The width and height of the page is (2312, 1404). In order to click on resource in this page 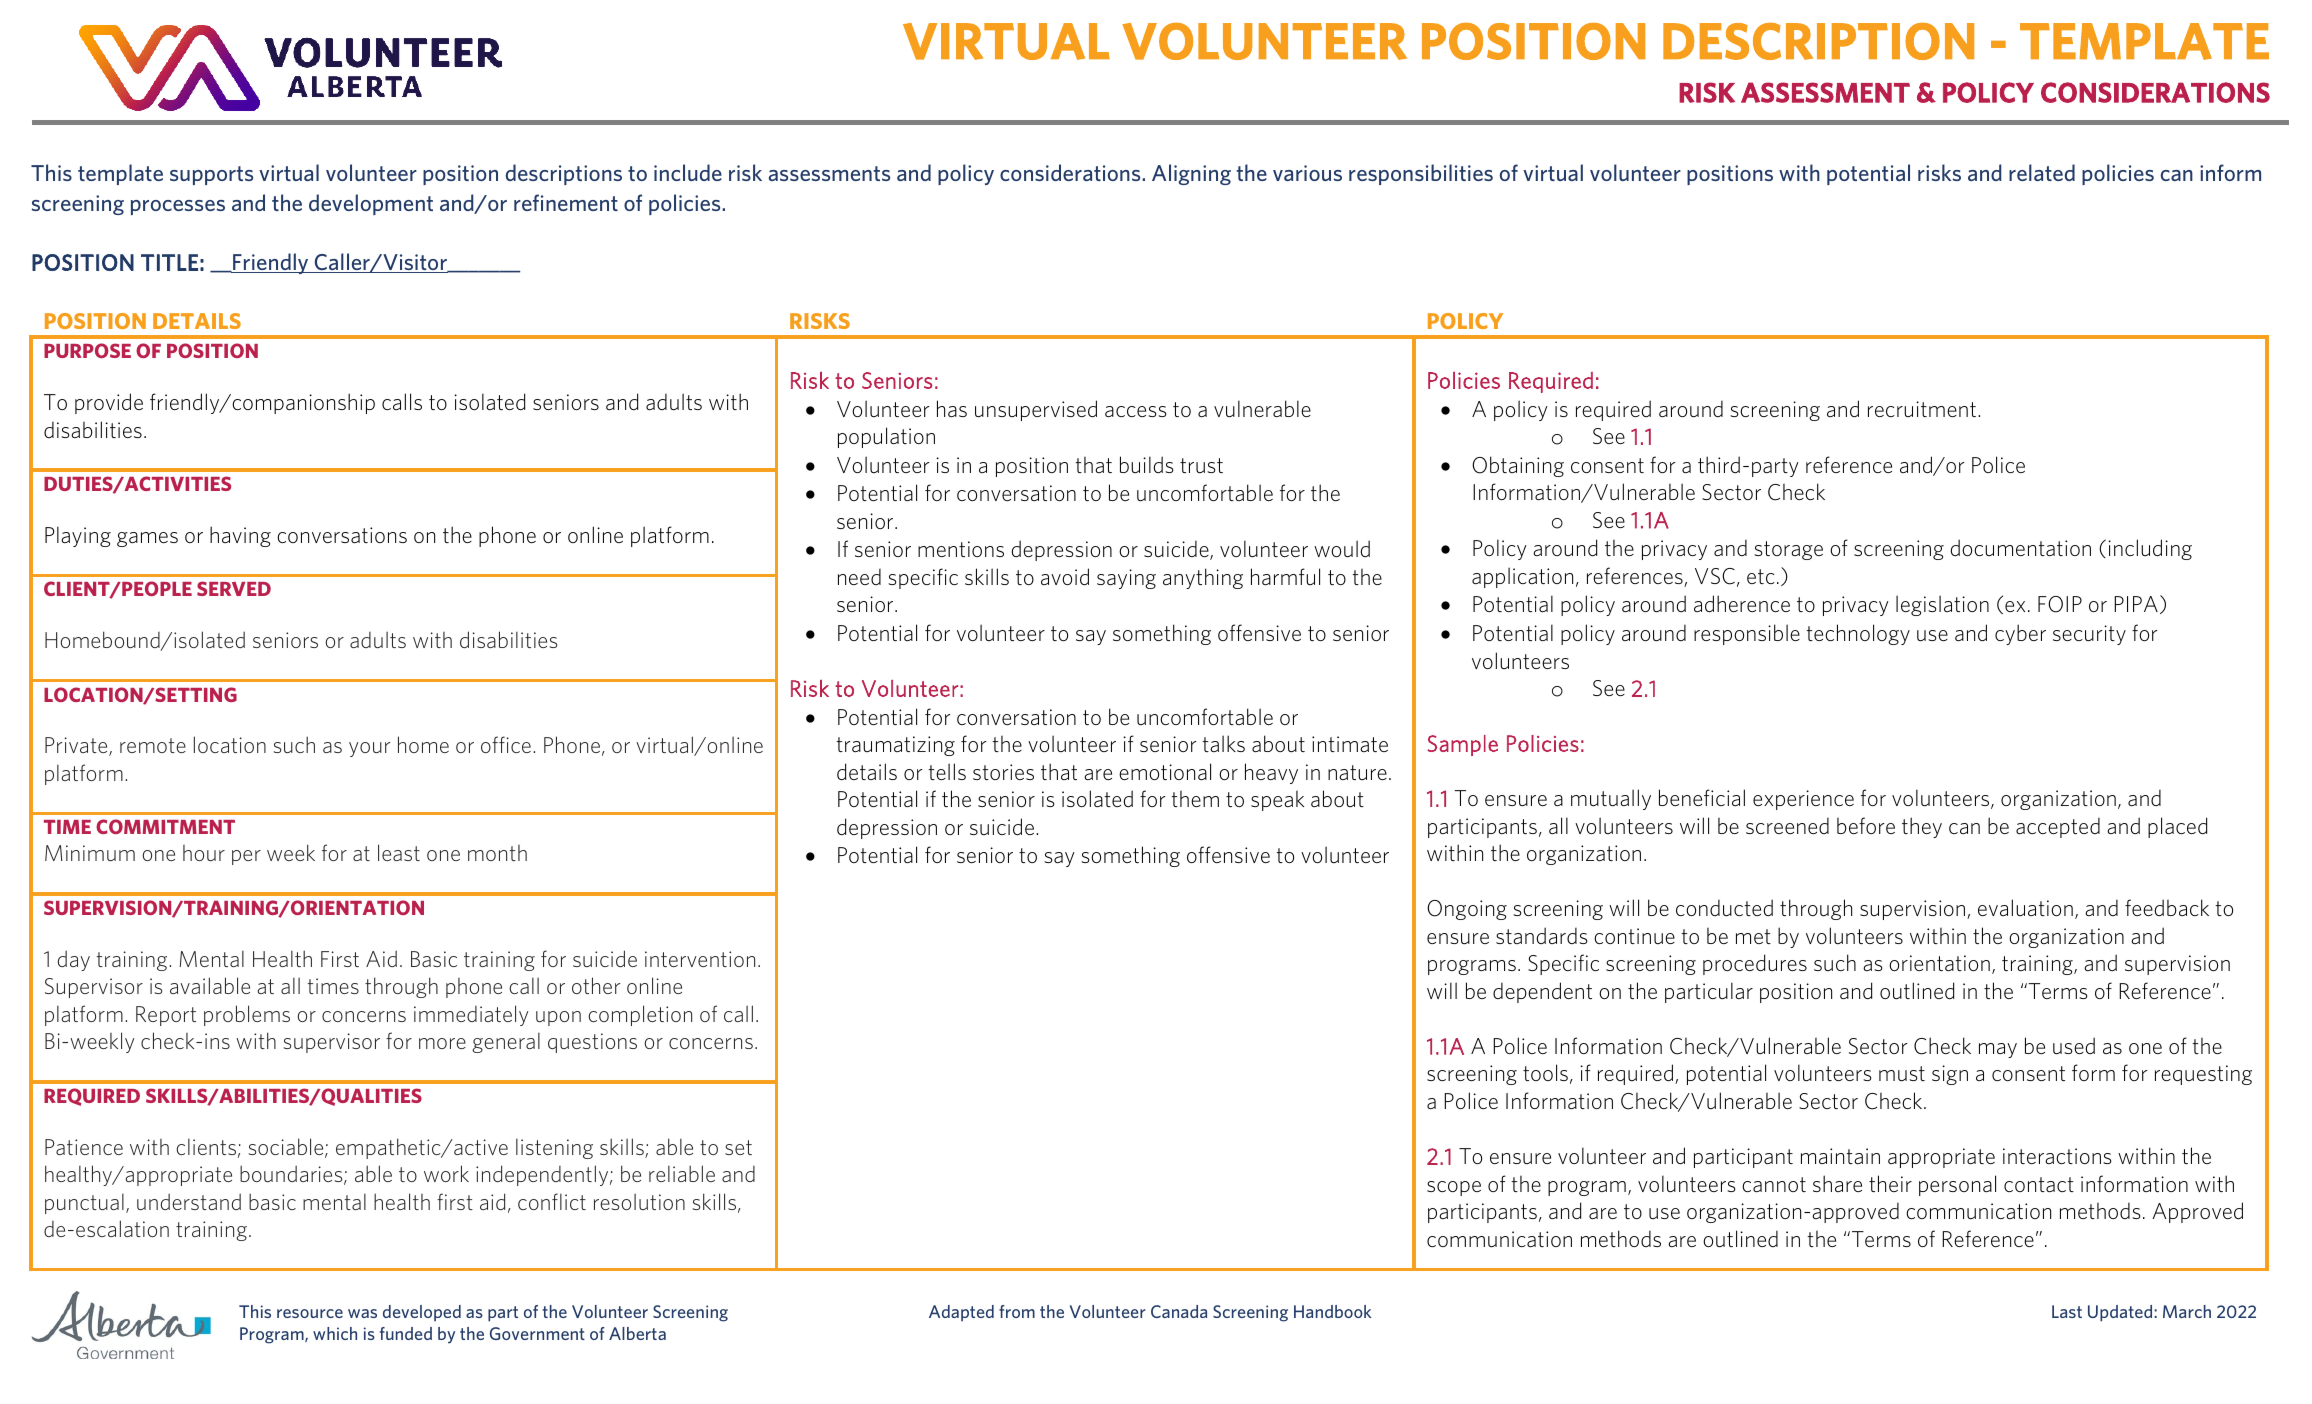, I will do `click(310, 1313)`.
